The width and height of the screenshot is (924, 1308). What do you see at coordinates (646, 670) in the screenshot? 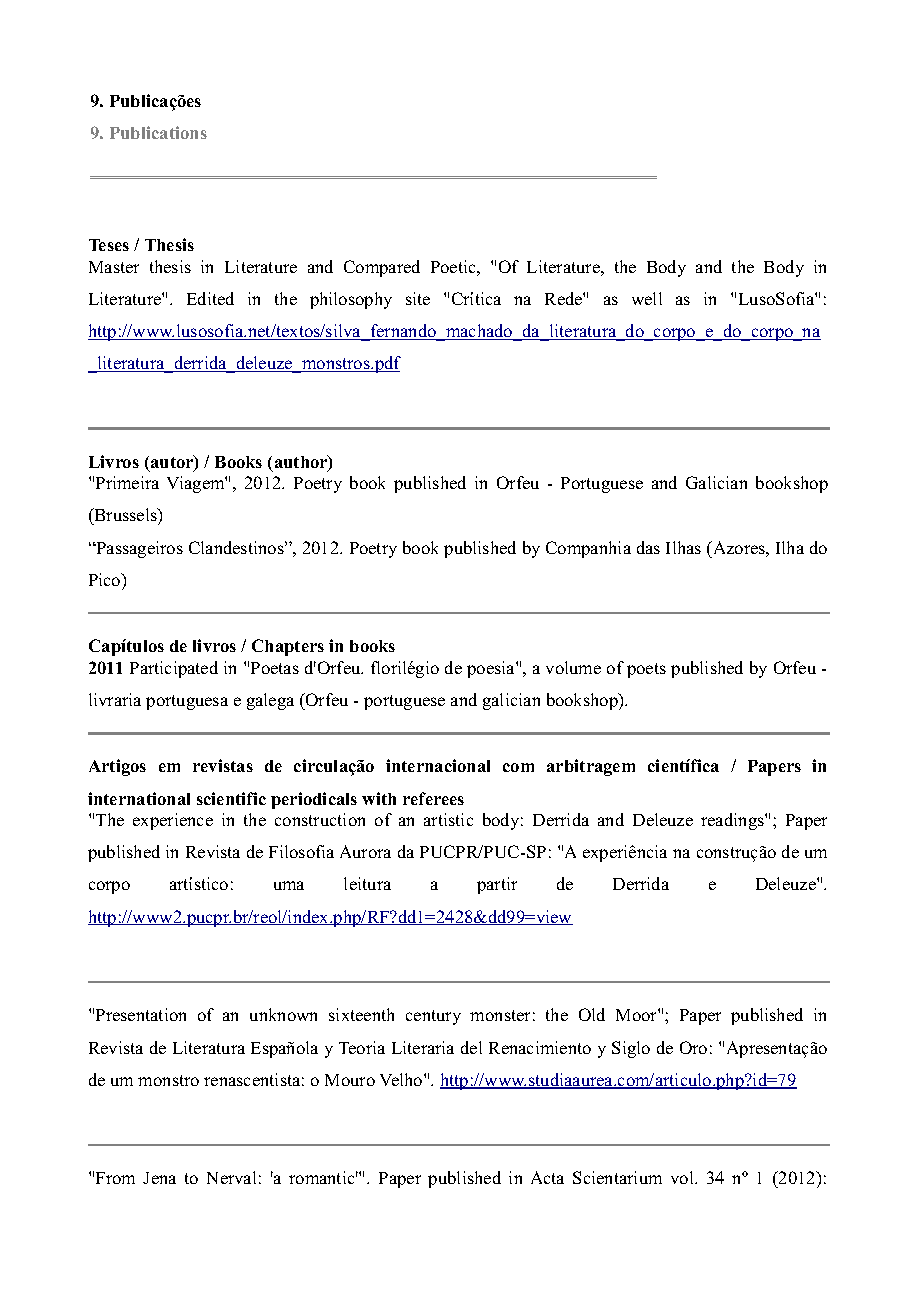
I see `poets` at bounding box center [646, 670].
